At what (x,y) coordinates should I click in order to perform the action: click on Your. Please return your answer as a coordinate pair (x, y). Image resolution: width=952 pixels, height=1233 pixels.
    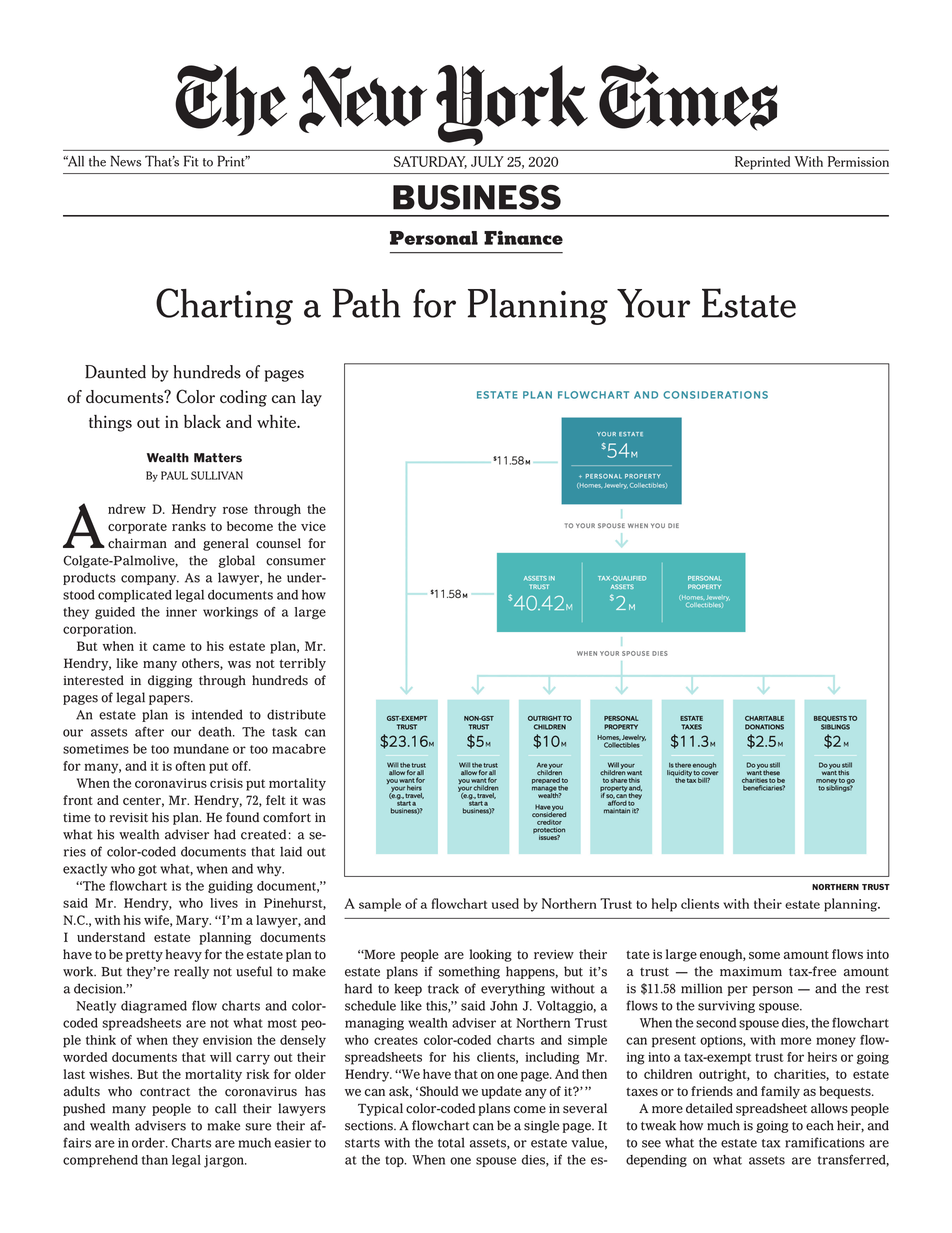
    Looking at the image, I should click on (653, 303).
